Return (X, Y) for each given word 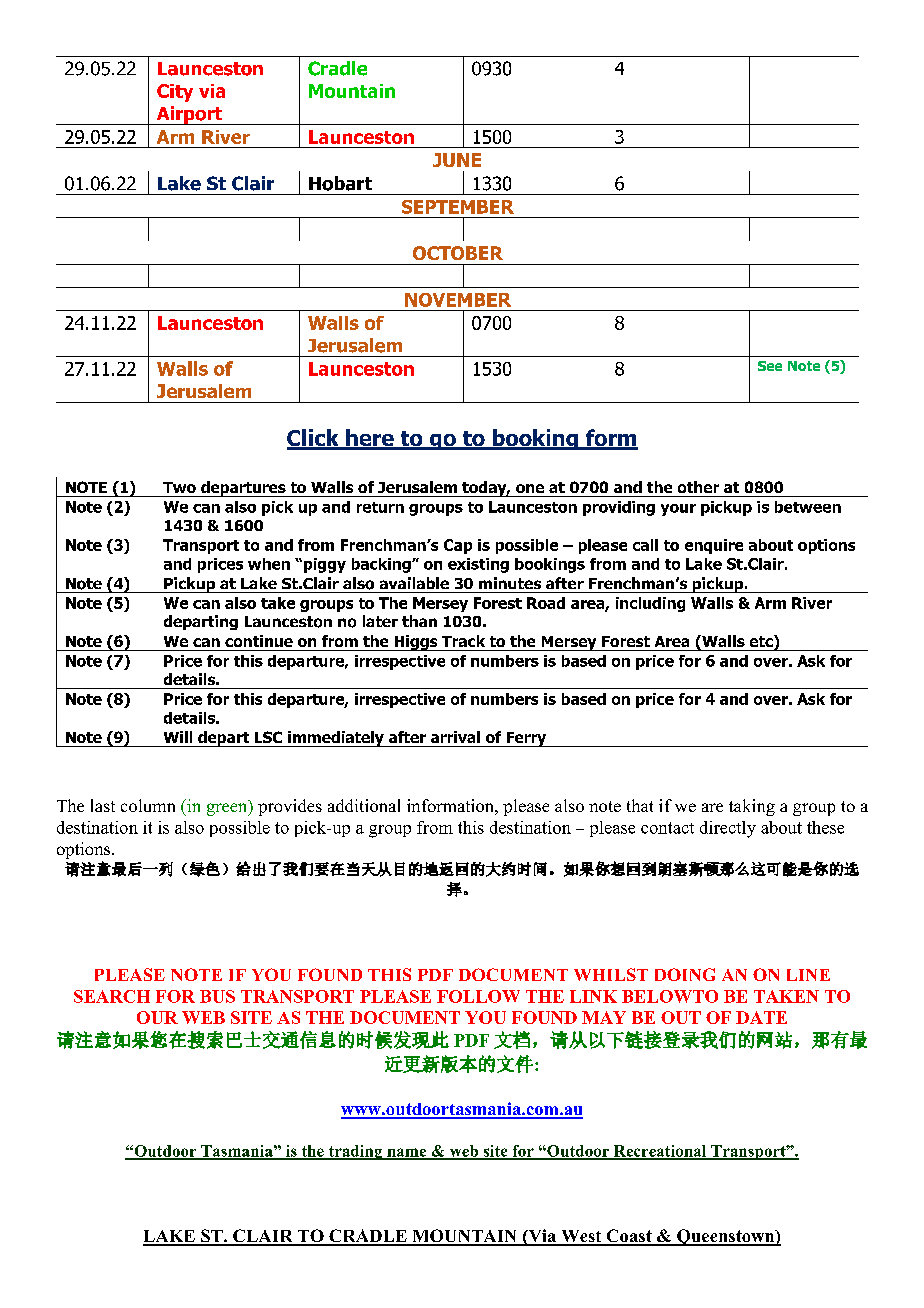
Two (179, 487)
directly (728, 829)
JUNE (457, 160)
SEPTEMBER (458, 207)
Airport (189, 115)
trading (355, 1152)
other (698, 487)
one (530, 488)
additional (364, 805)
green (228, 809)
